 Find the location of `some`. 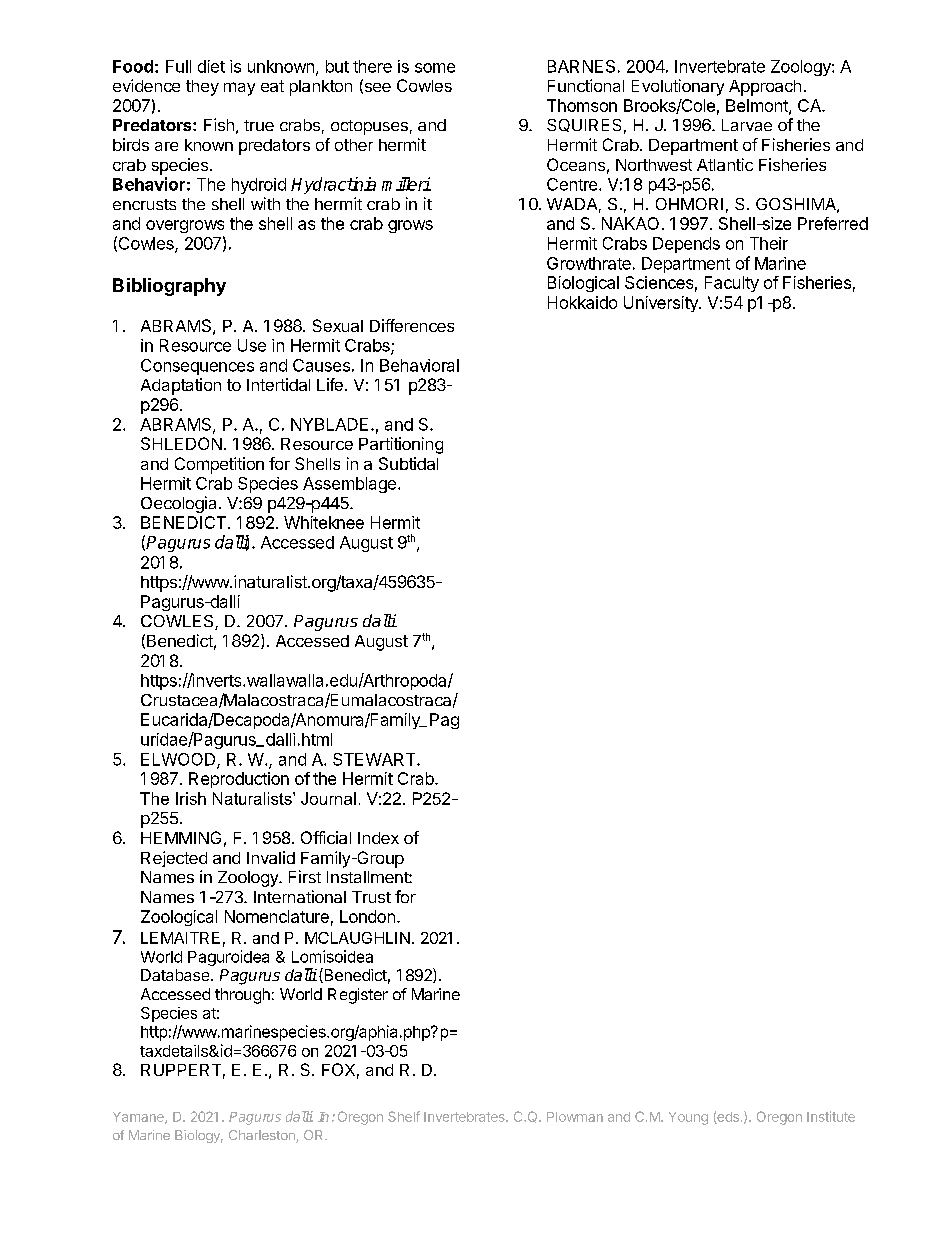

some is located at coordinates (435, 68).
